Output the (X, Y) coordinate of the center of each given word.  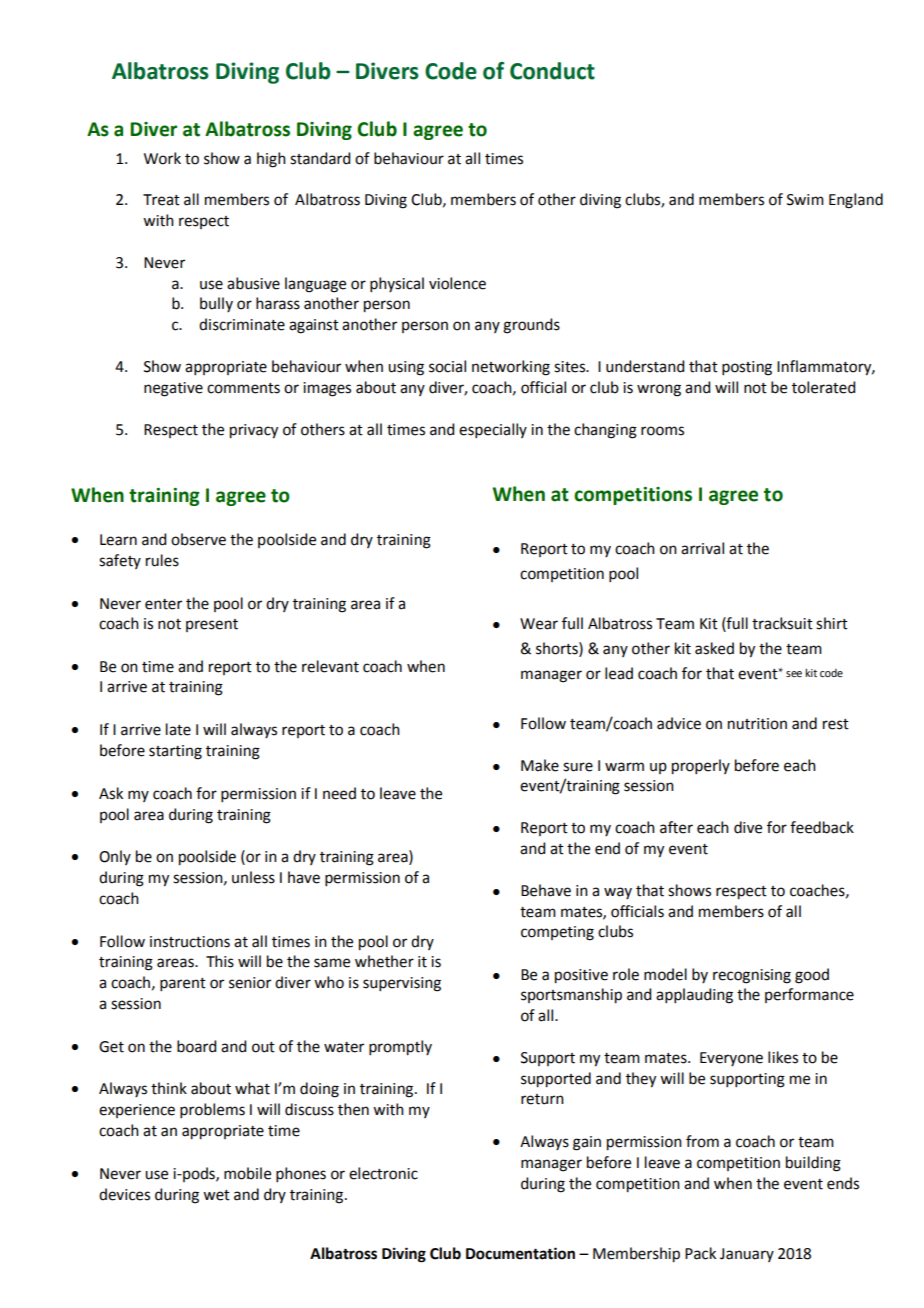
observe (198, 539)
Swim (805, 200)
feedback (822, 827)
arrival (702, 548)
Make (540, 765)
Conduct (552, 71)
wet (216, 1195)
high (271, 160)
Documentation (520, 1253)
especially (493, 430)
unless (253, 877)
